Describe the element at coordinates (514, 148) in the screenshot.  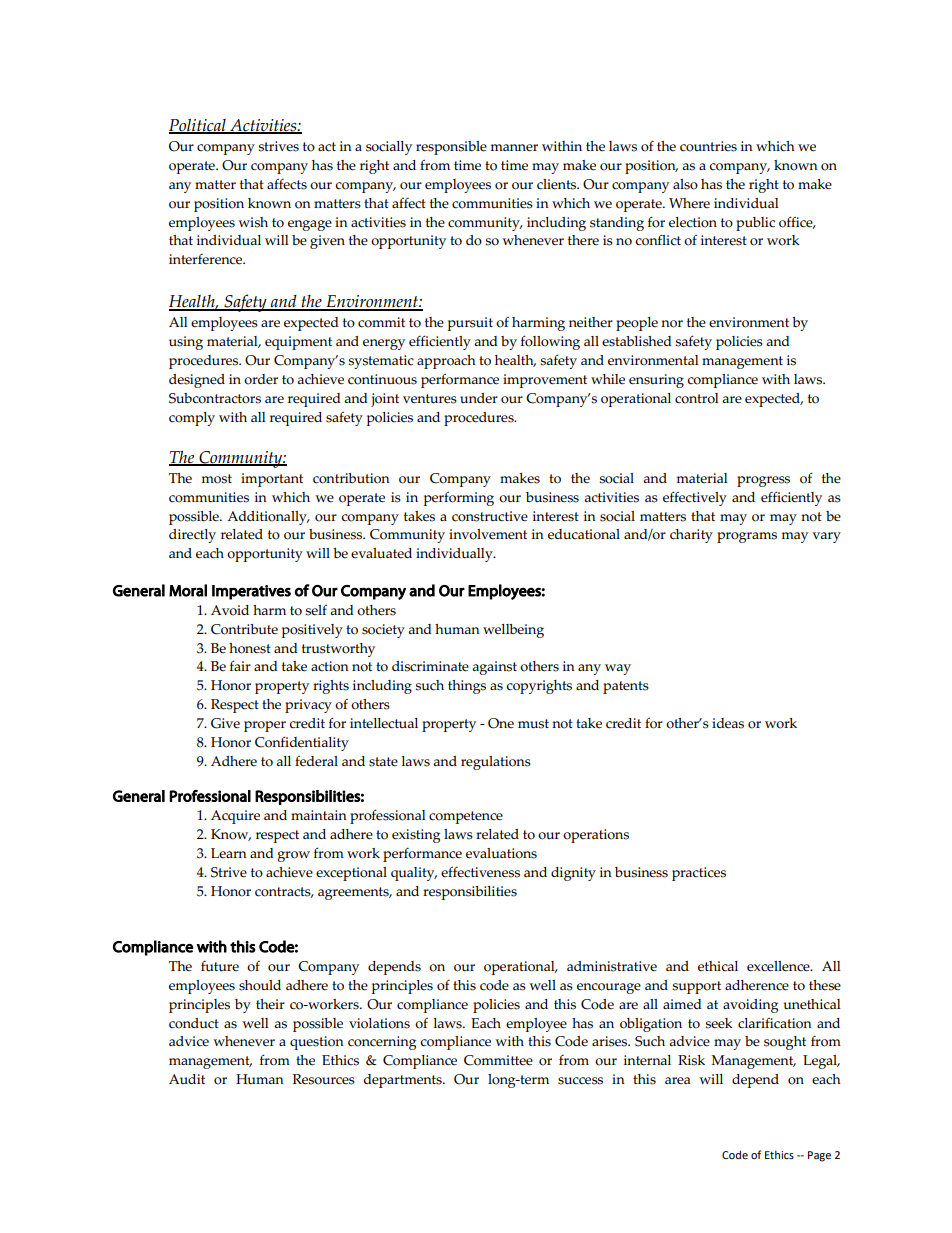
I see `manner` at that location.
